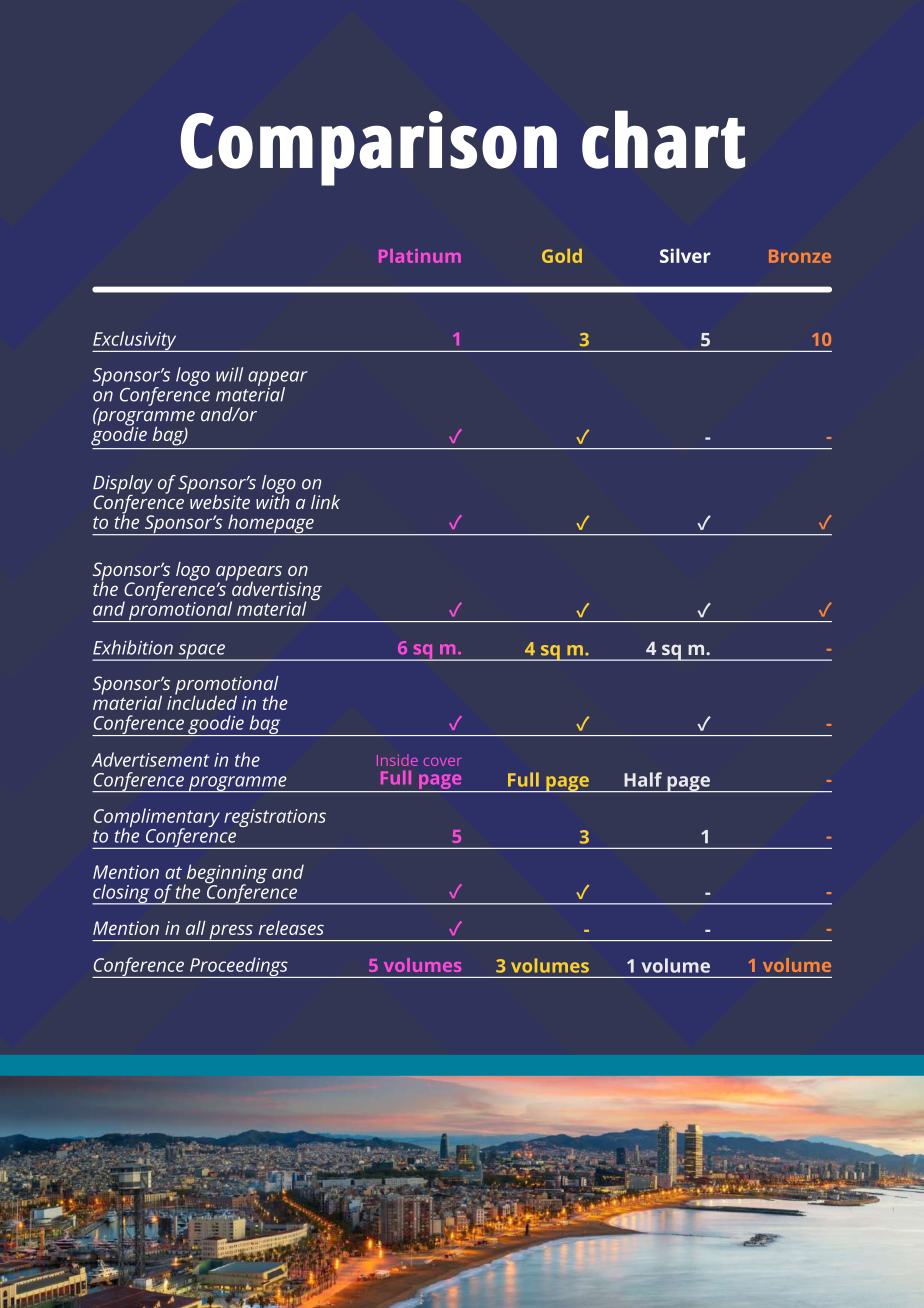 This document has height=1308, width=924. Describe the element at coordinates (442, 761) in the document. I see `cover` at that location.
